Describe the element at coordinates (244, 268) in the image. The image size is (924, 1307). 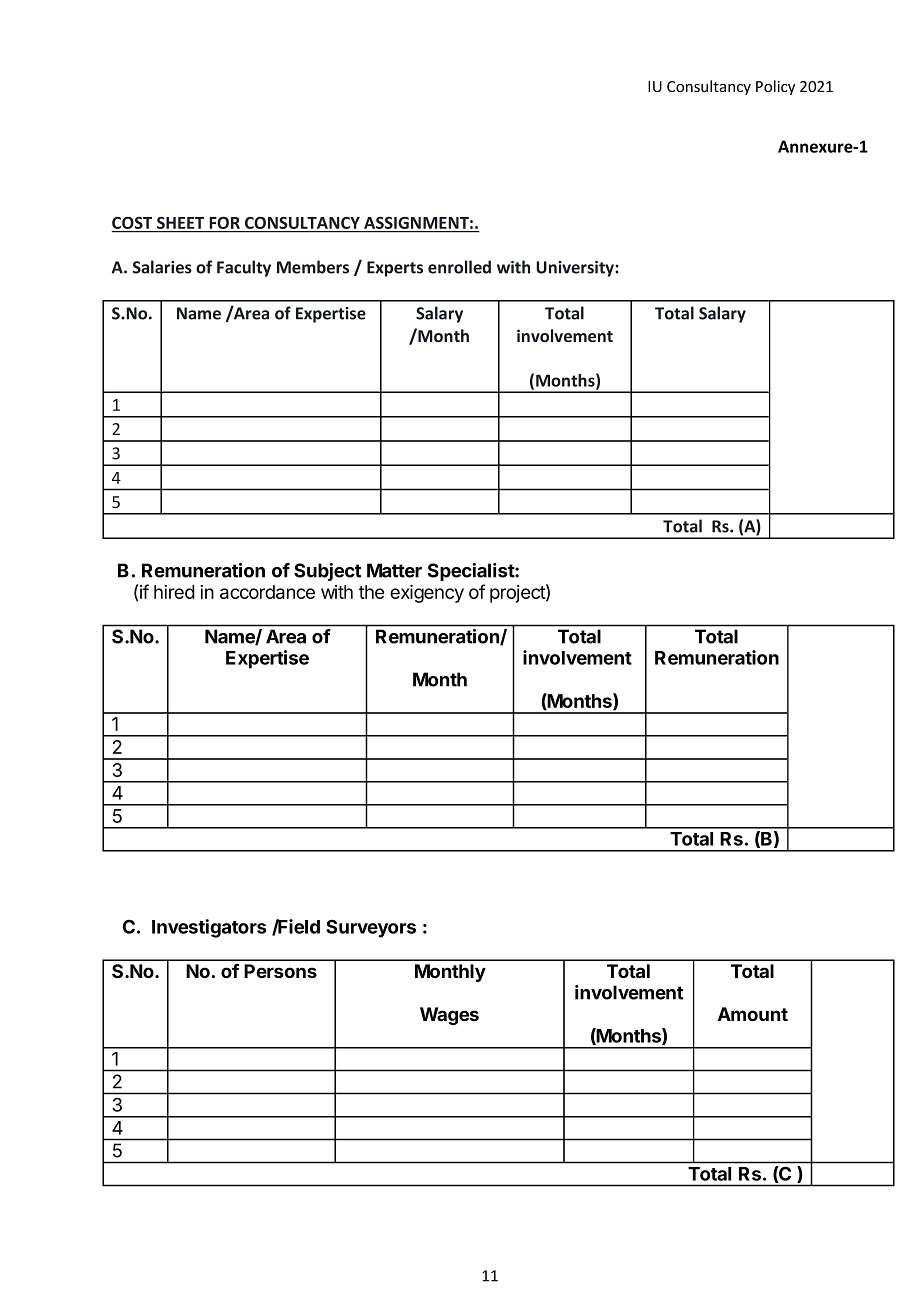
I see `Faculty` at that location.
